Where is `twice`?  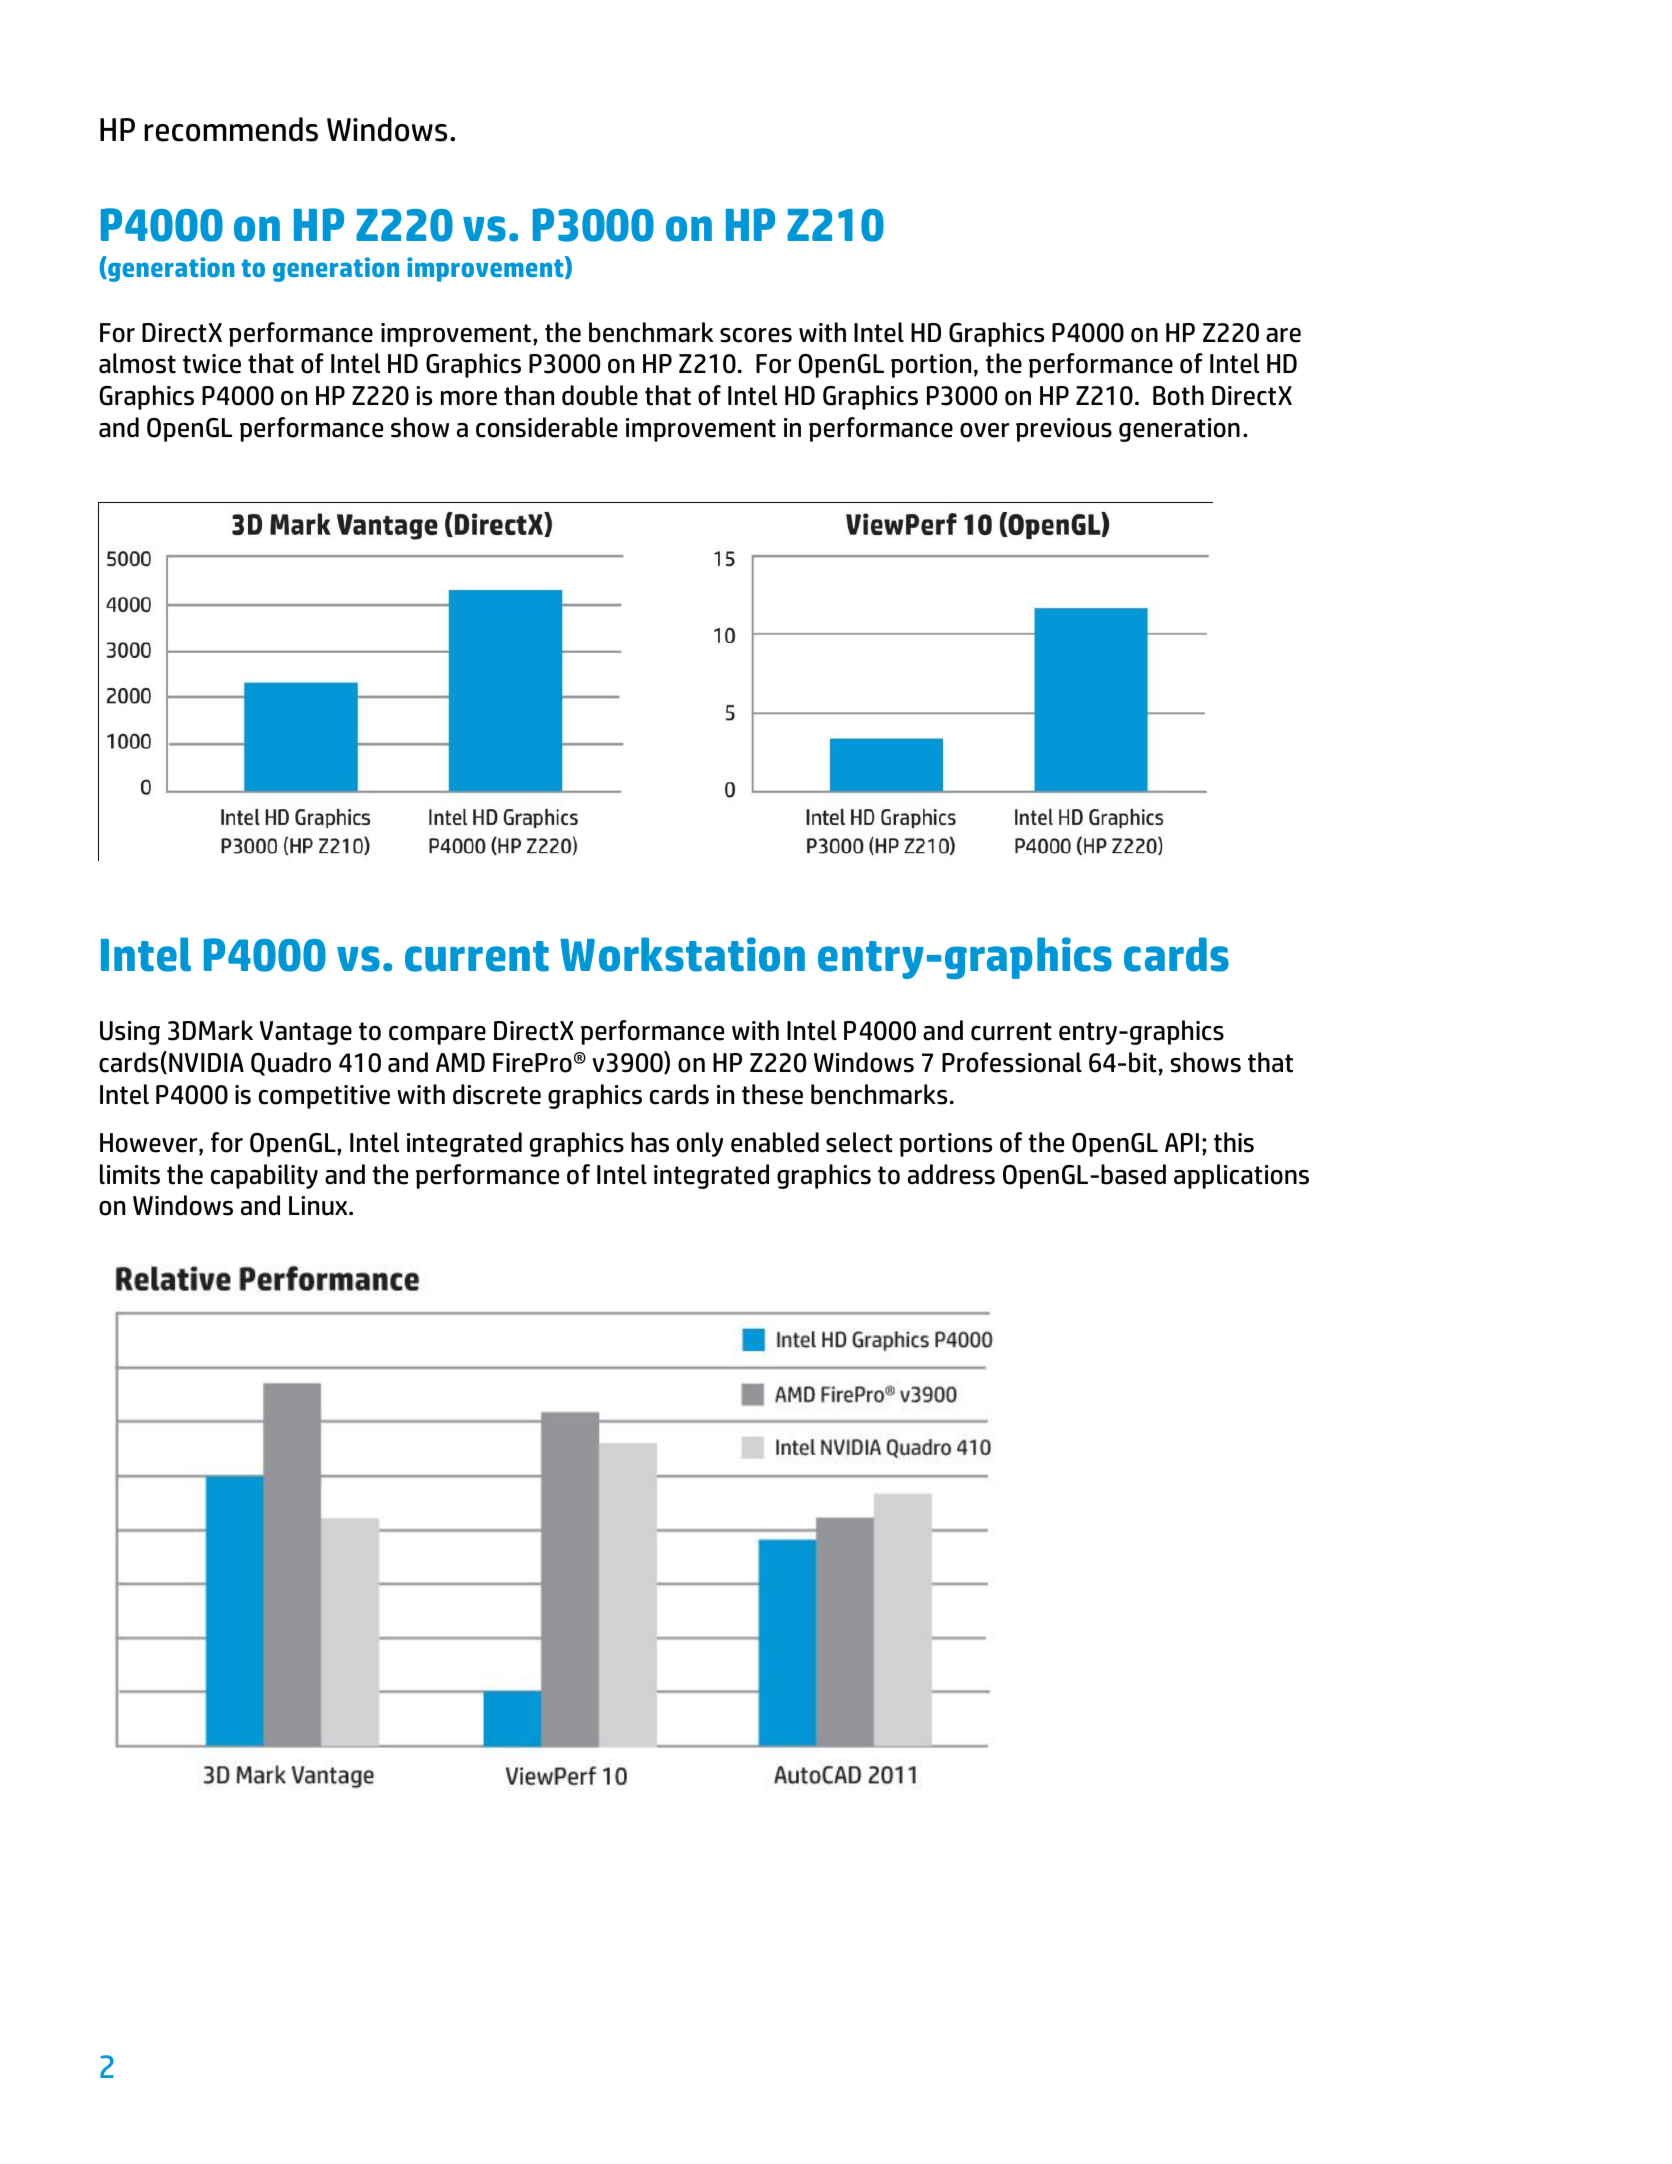
twice is located at coordinates (212, 364).
